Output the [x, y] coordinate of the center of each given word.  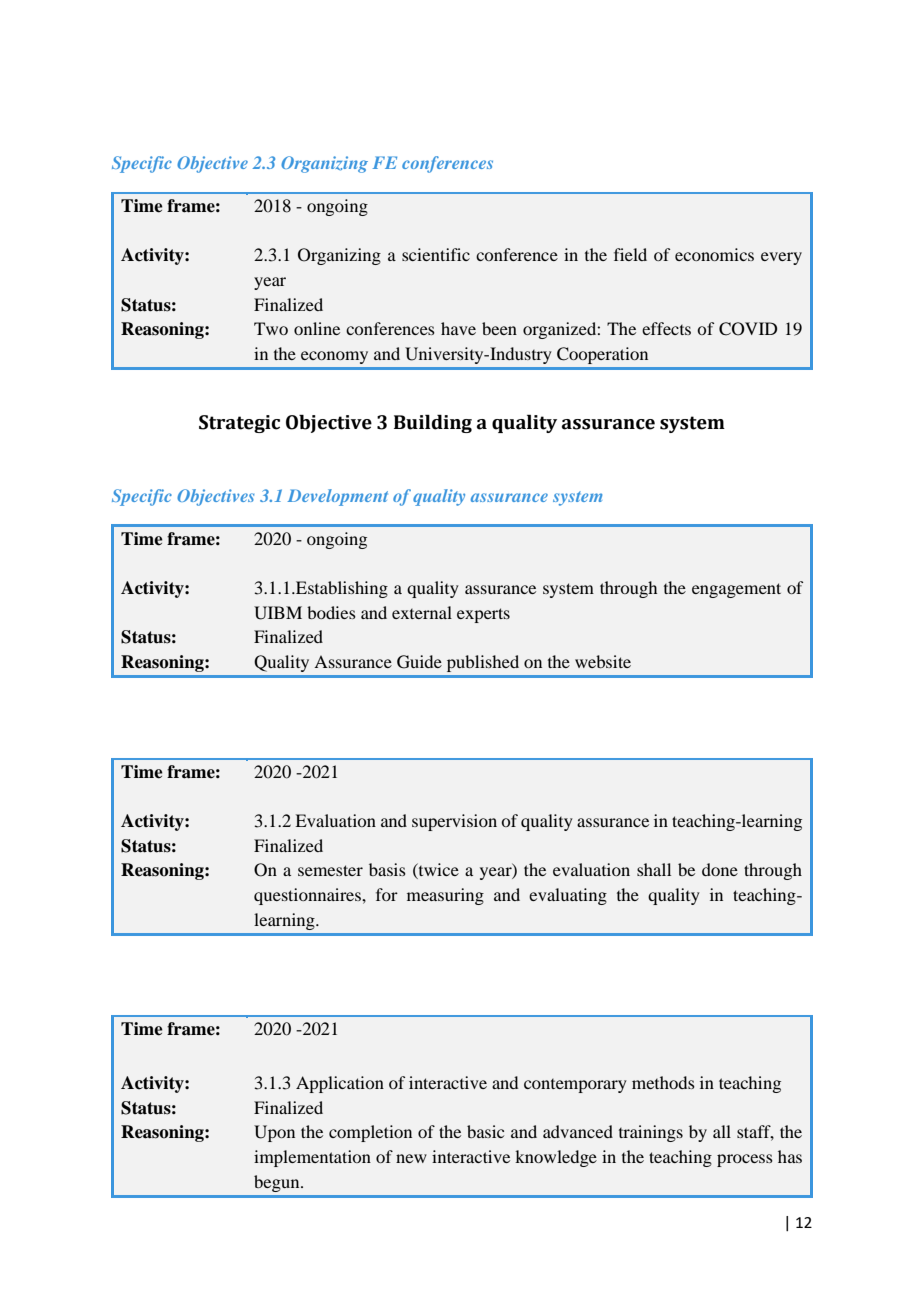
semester [330, 870]
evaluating [568, 896]
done [720, 869]
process [745, 1160]
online [317, 328]
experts [483, 615]
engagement [736, 590]
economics [714, 254]
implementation [312, 1158]
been [499, 328]
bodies [331, 612]
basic [485, 1131]
